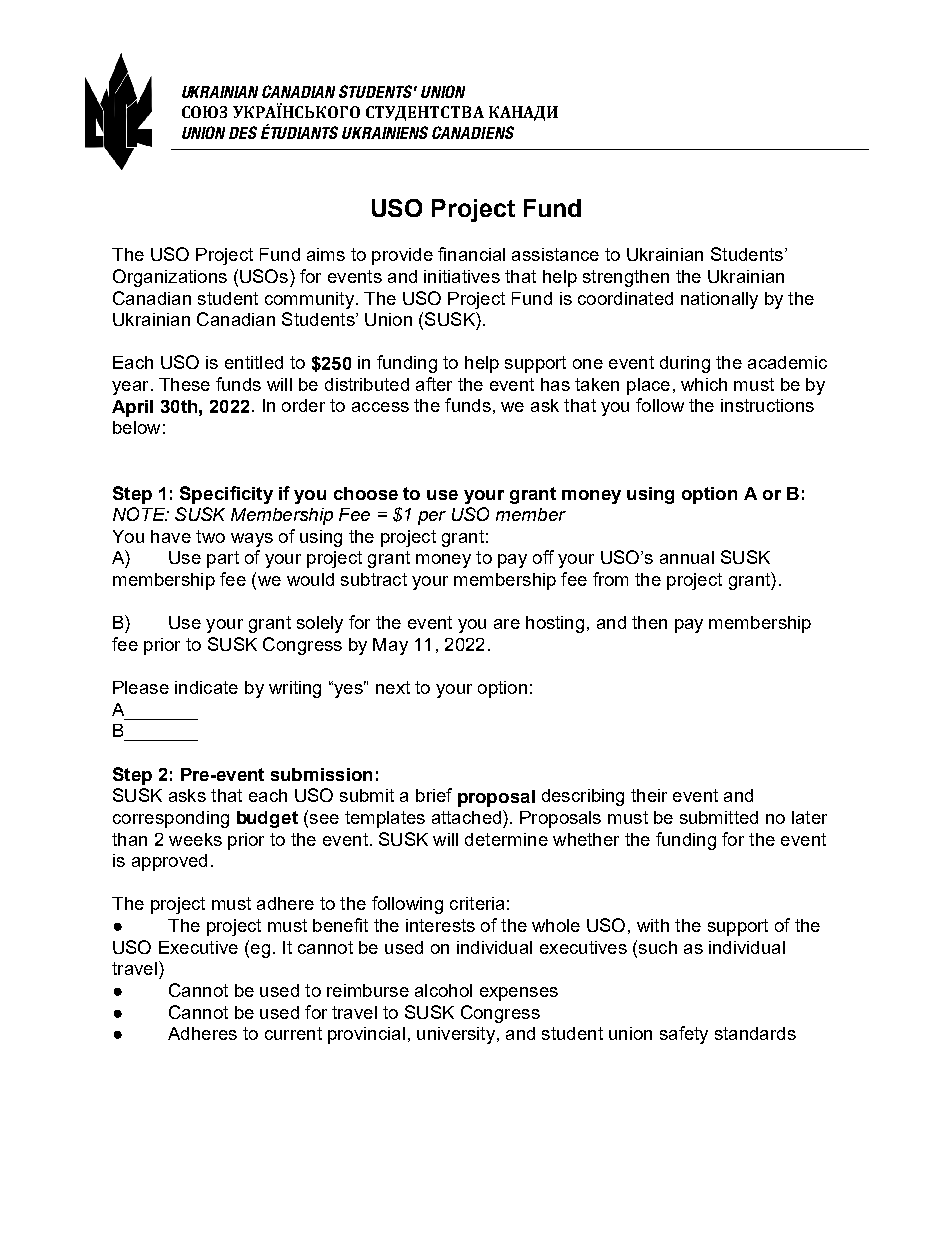 The height and width of the document is (1233, 952). What do you see at coordinates (170, 278) in the document?
I see `Organizations` at bounding box center [170, 278].
